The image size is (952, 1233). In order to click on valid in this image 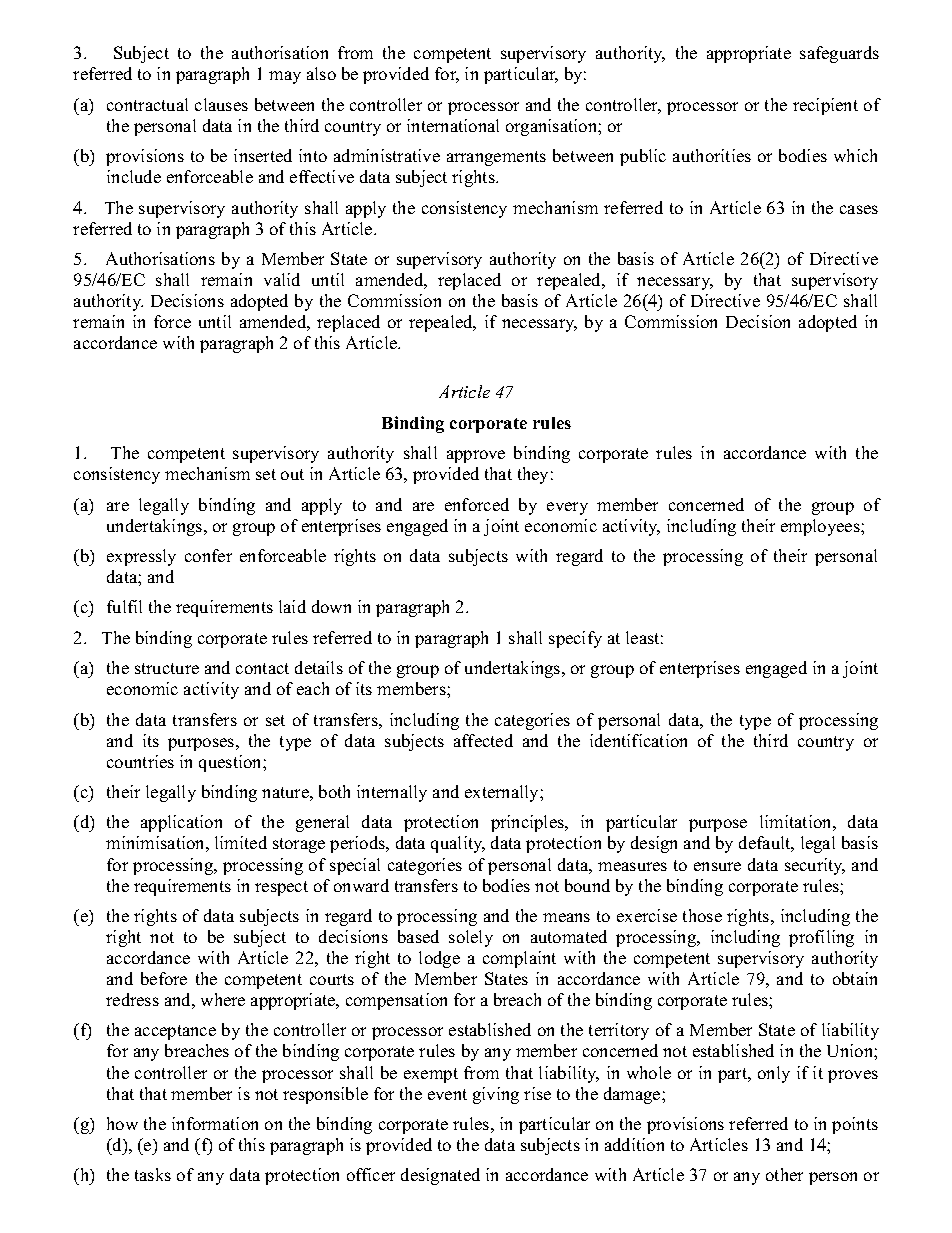, I will do `click(282, 279)`.
